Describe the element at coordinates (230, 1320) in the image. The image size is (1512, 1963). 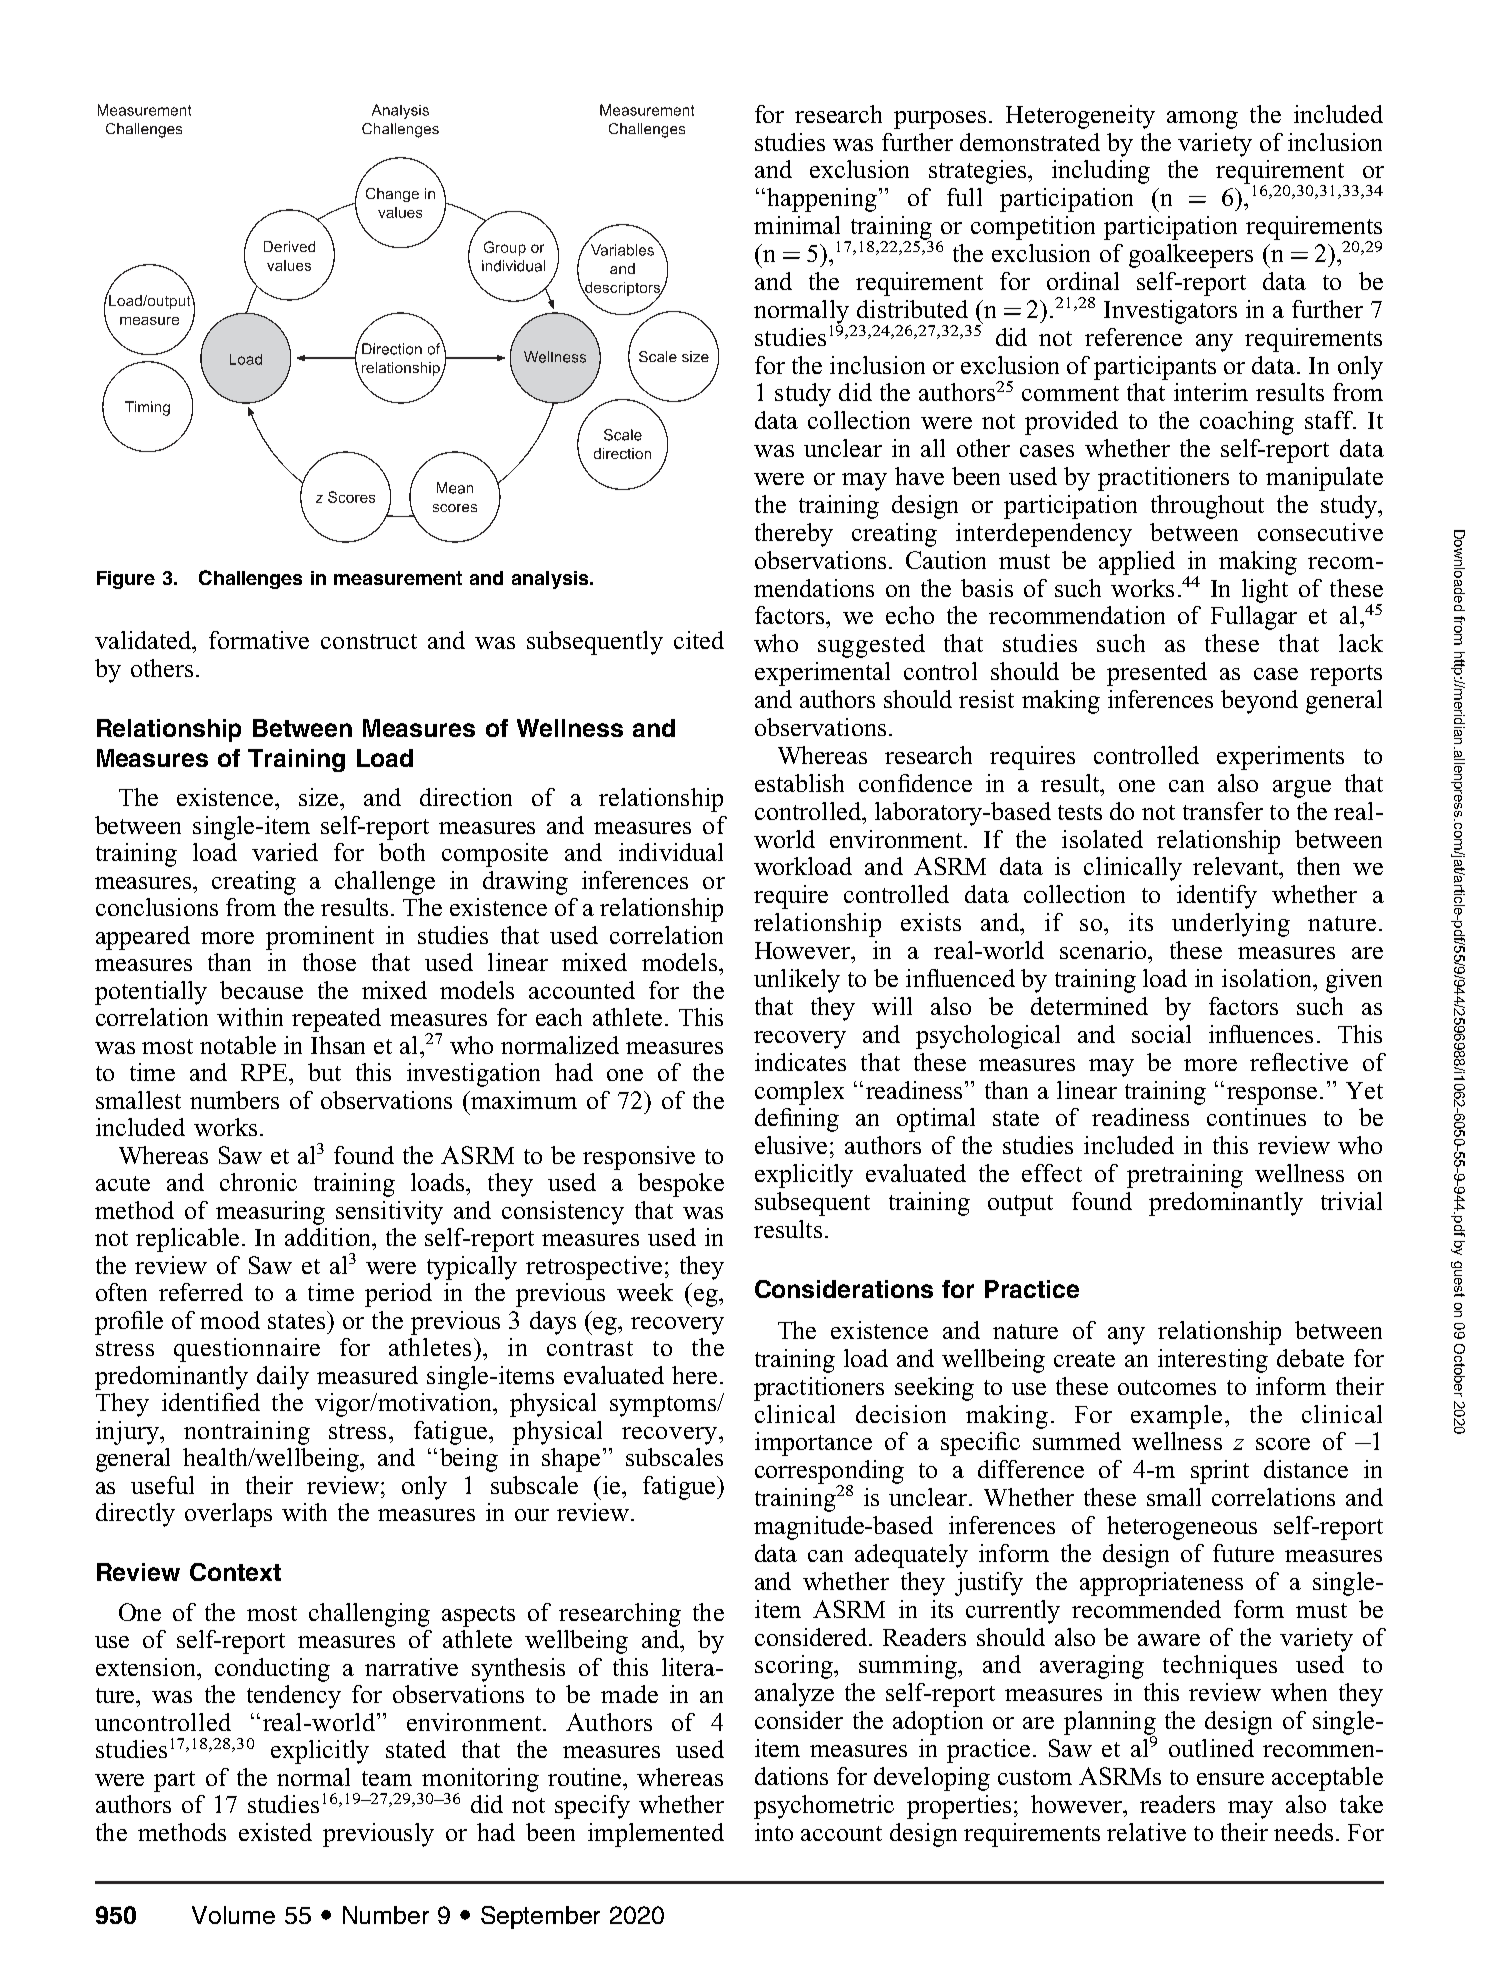
I see `mood` at that location.
